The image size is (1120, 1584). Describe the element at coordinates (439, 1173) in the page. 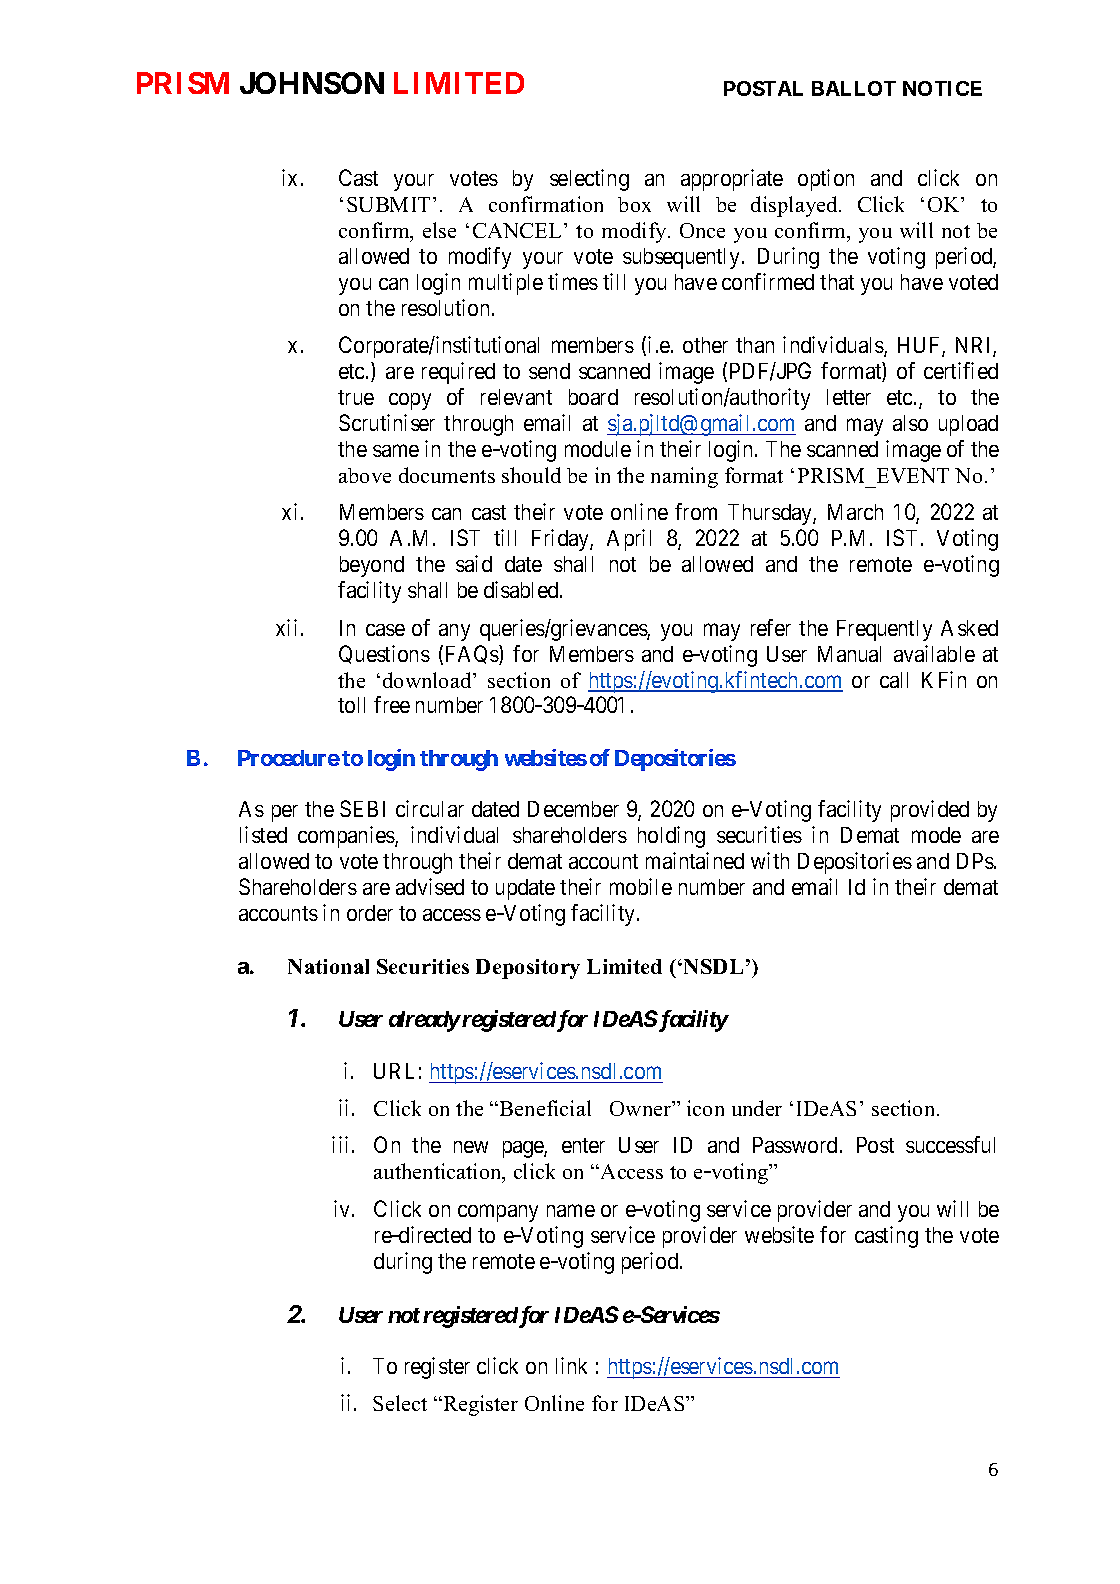

I see `authentication` at that location.
